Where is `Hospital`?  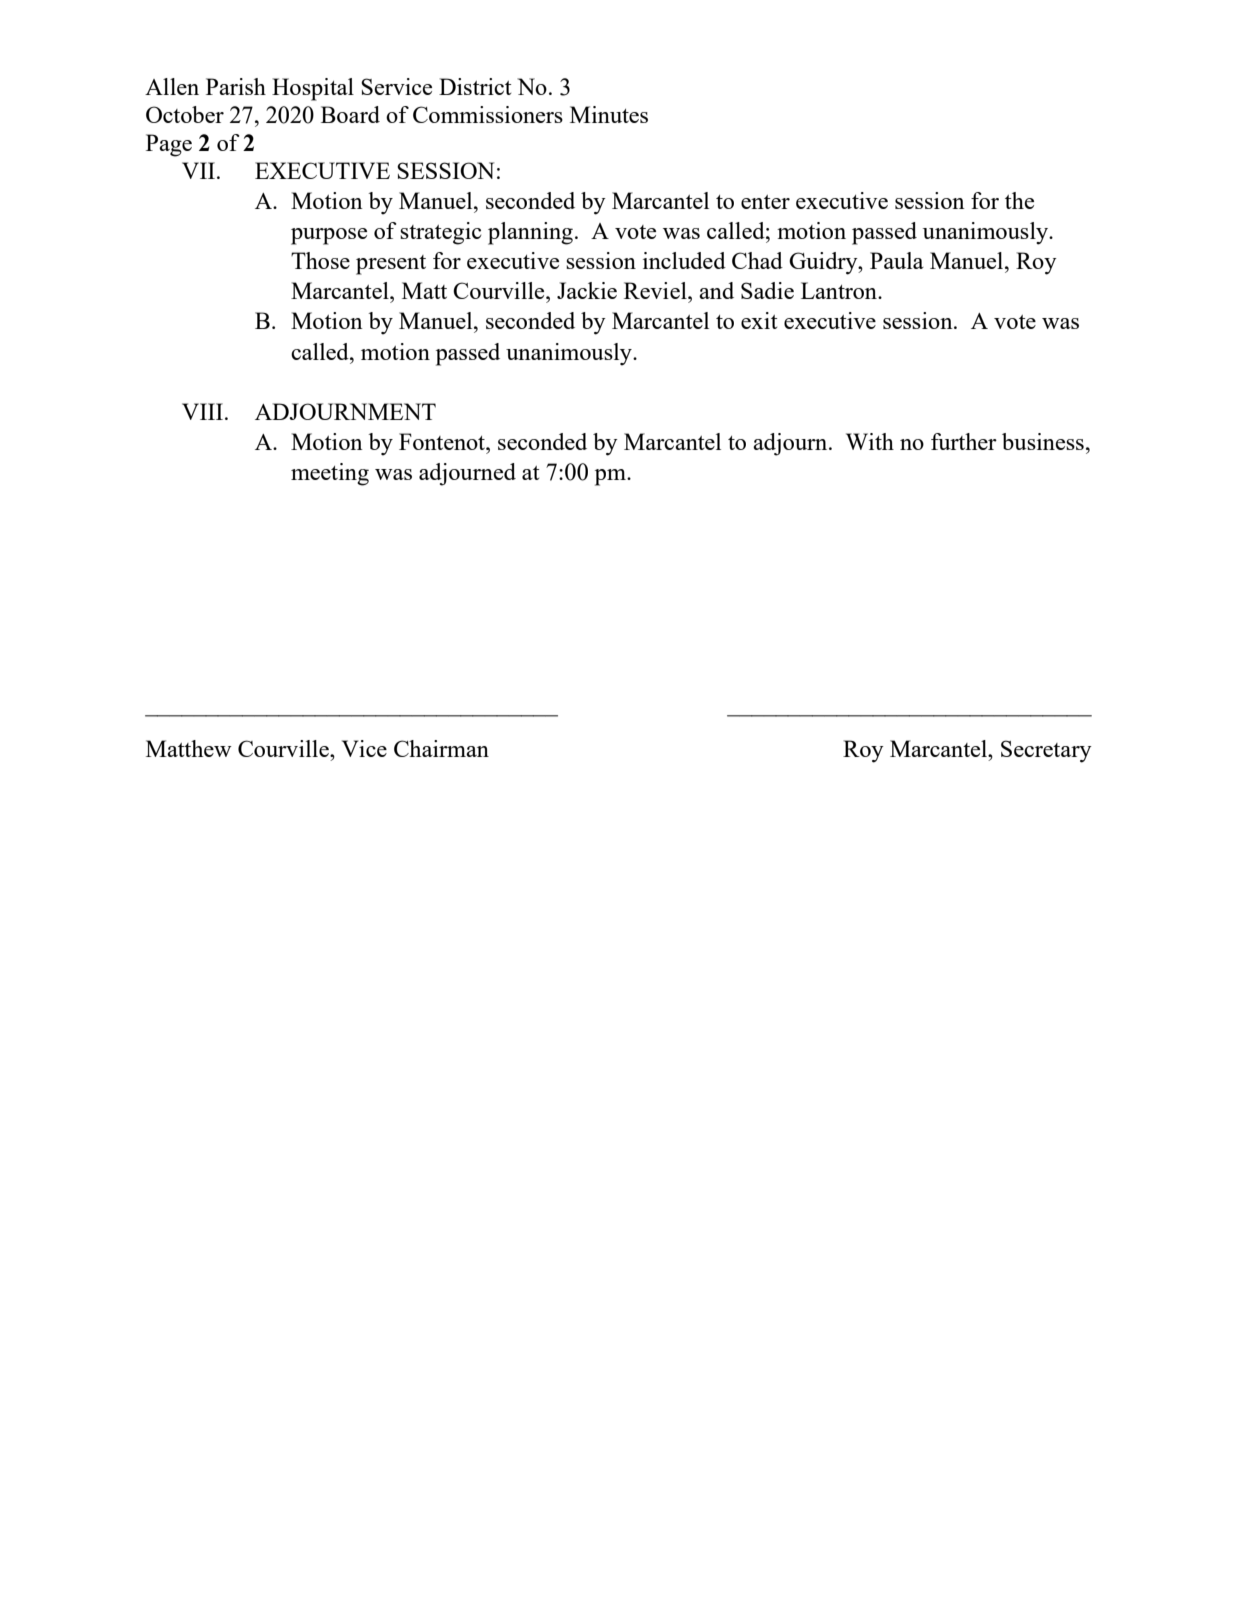 Hospital is located at coordinates (313, 89).
